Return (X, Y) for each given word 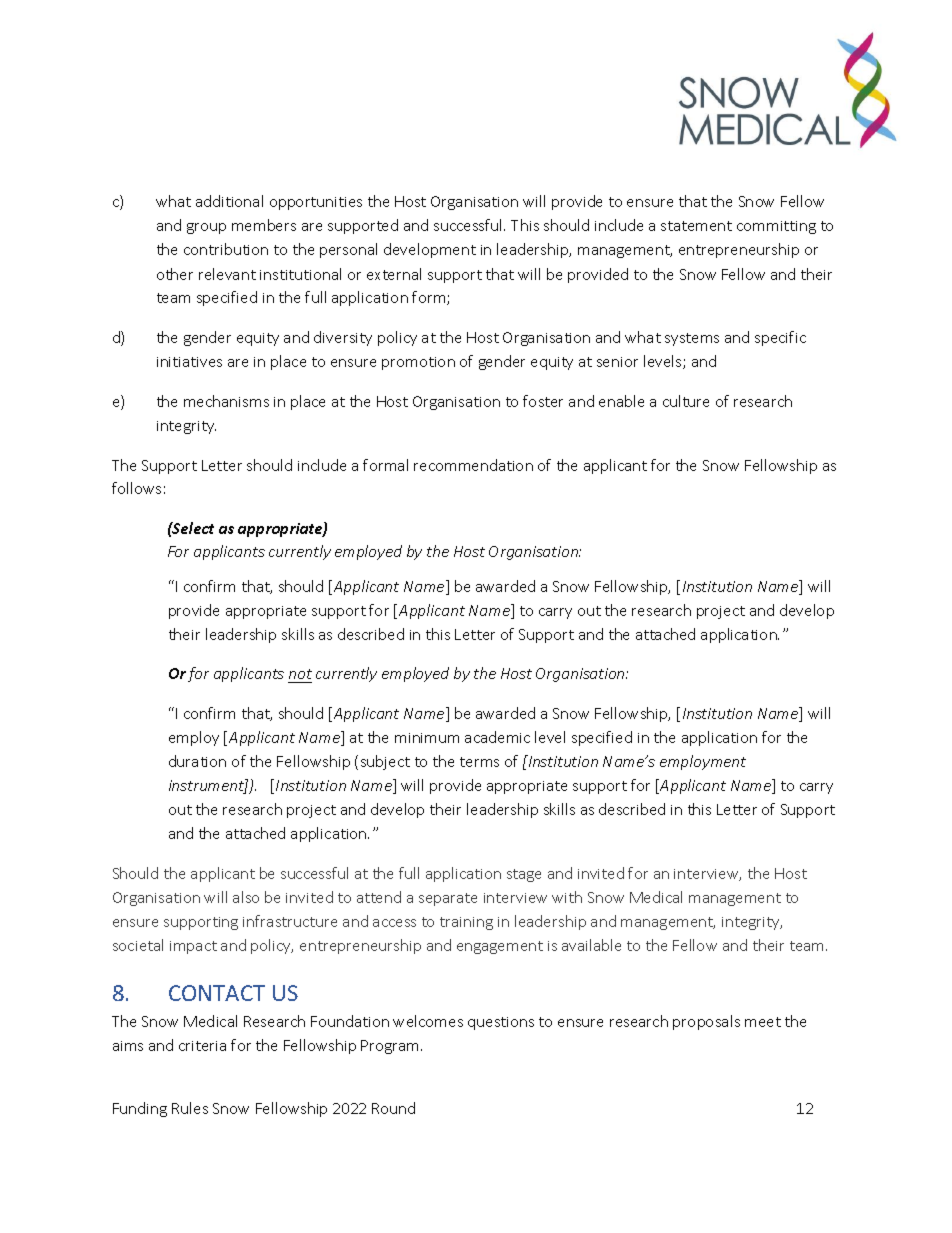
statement (696, 226)
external (394, 274)
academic (497, 737)
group (206, 228)
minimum (427, 738)
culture (686, 401)
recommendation (473, 465)
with (567, 897)
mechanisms (226, 401)
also (246, 897)
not (300, 676)
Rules (190, 1108)
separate (448, 899)
